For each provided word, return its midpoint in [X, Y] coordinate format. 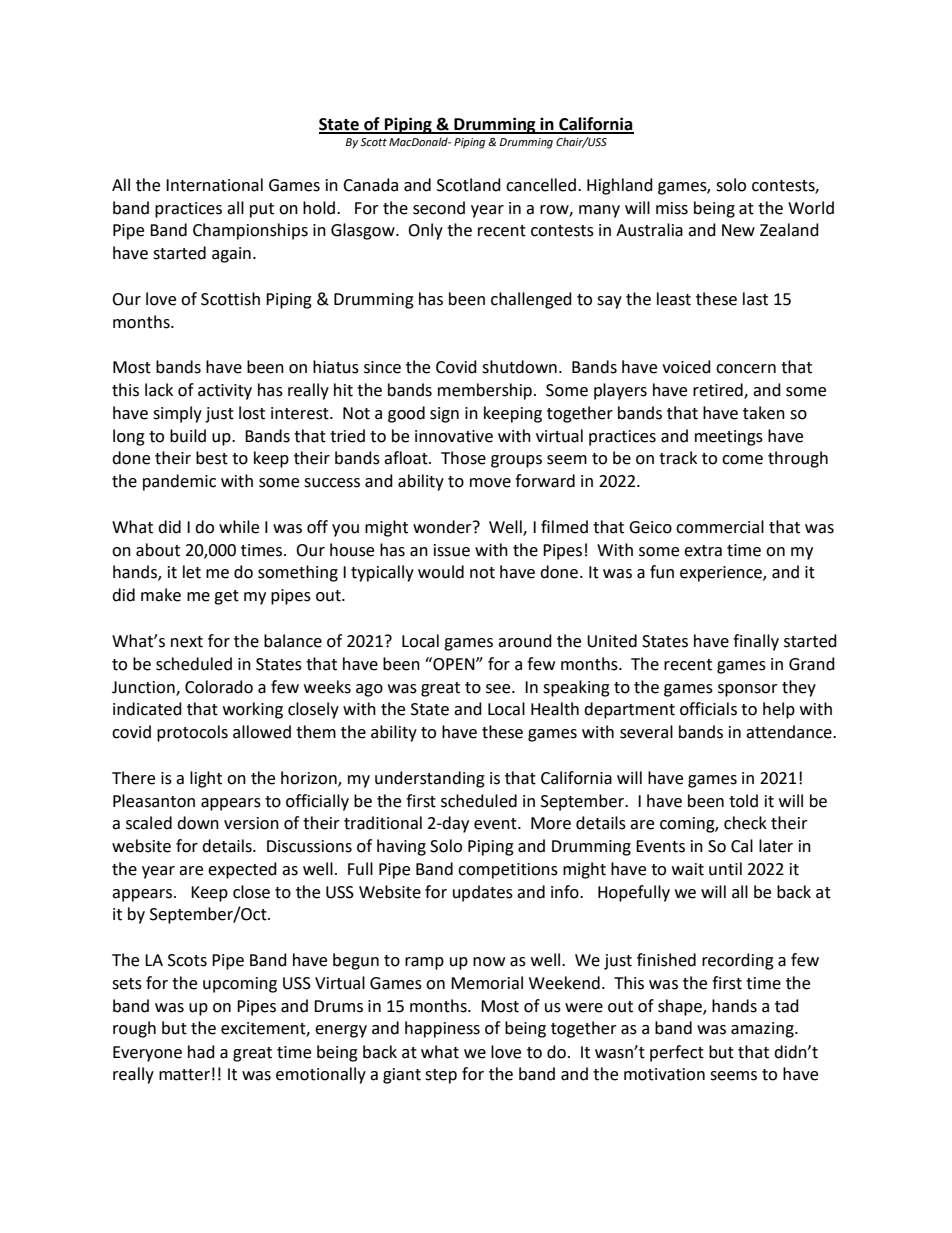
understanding [430, 779]
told [743, 801]
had [201, 1052]
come [742, 460]
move [490, 483]
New [738, 230]
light [206, 779]
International [214, 185]
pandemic [179, 482]
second [439, 208]
